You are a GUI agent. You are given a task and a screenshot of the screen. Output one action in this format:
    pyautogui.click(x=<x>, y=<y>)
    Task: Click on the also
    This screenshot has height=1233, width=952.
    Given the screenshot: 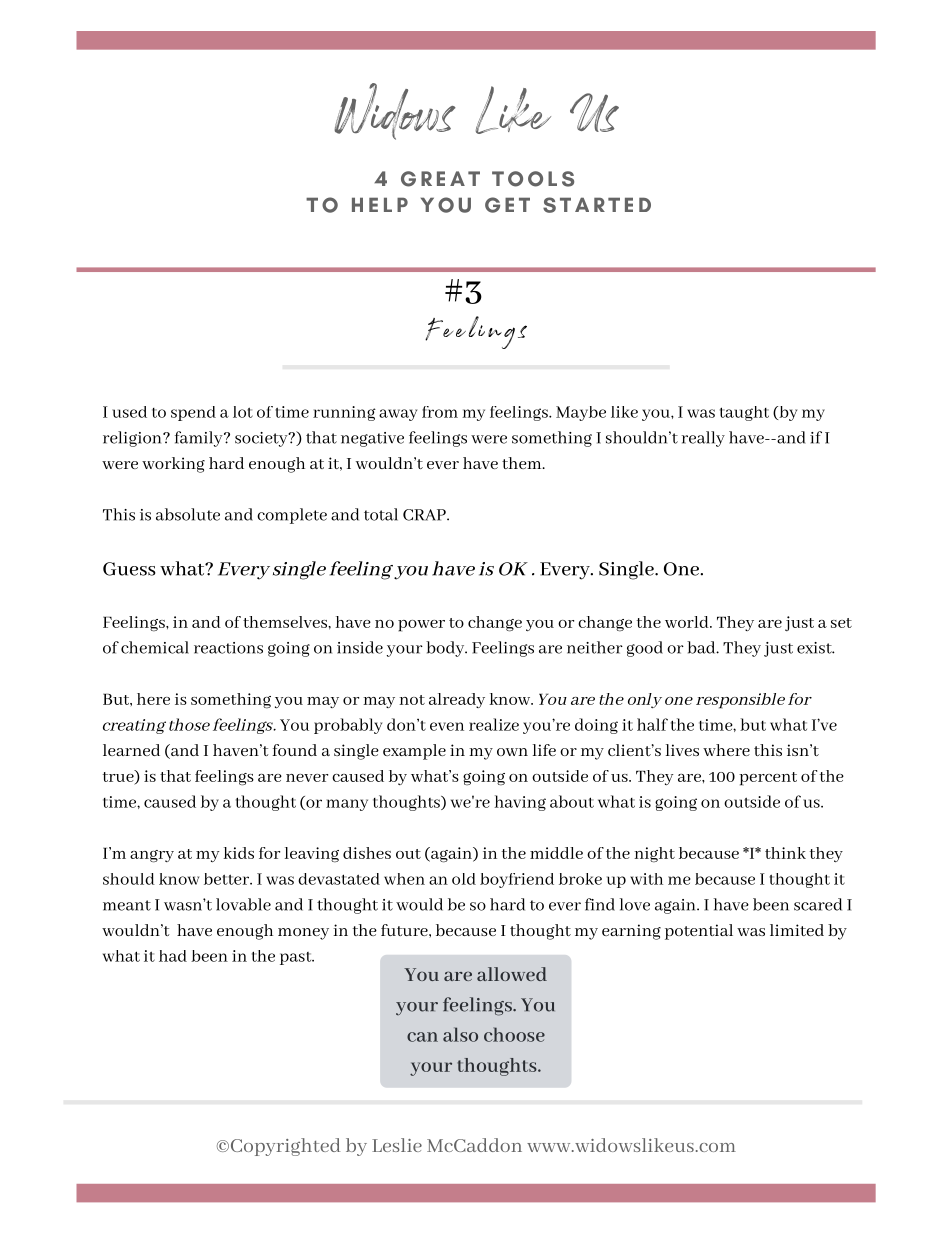 What is the action you would take?
    pyautogui.click(x=460, y=1034)
